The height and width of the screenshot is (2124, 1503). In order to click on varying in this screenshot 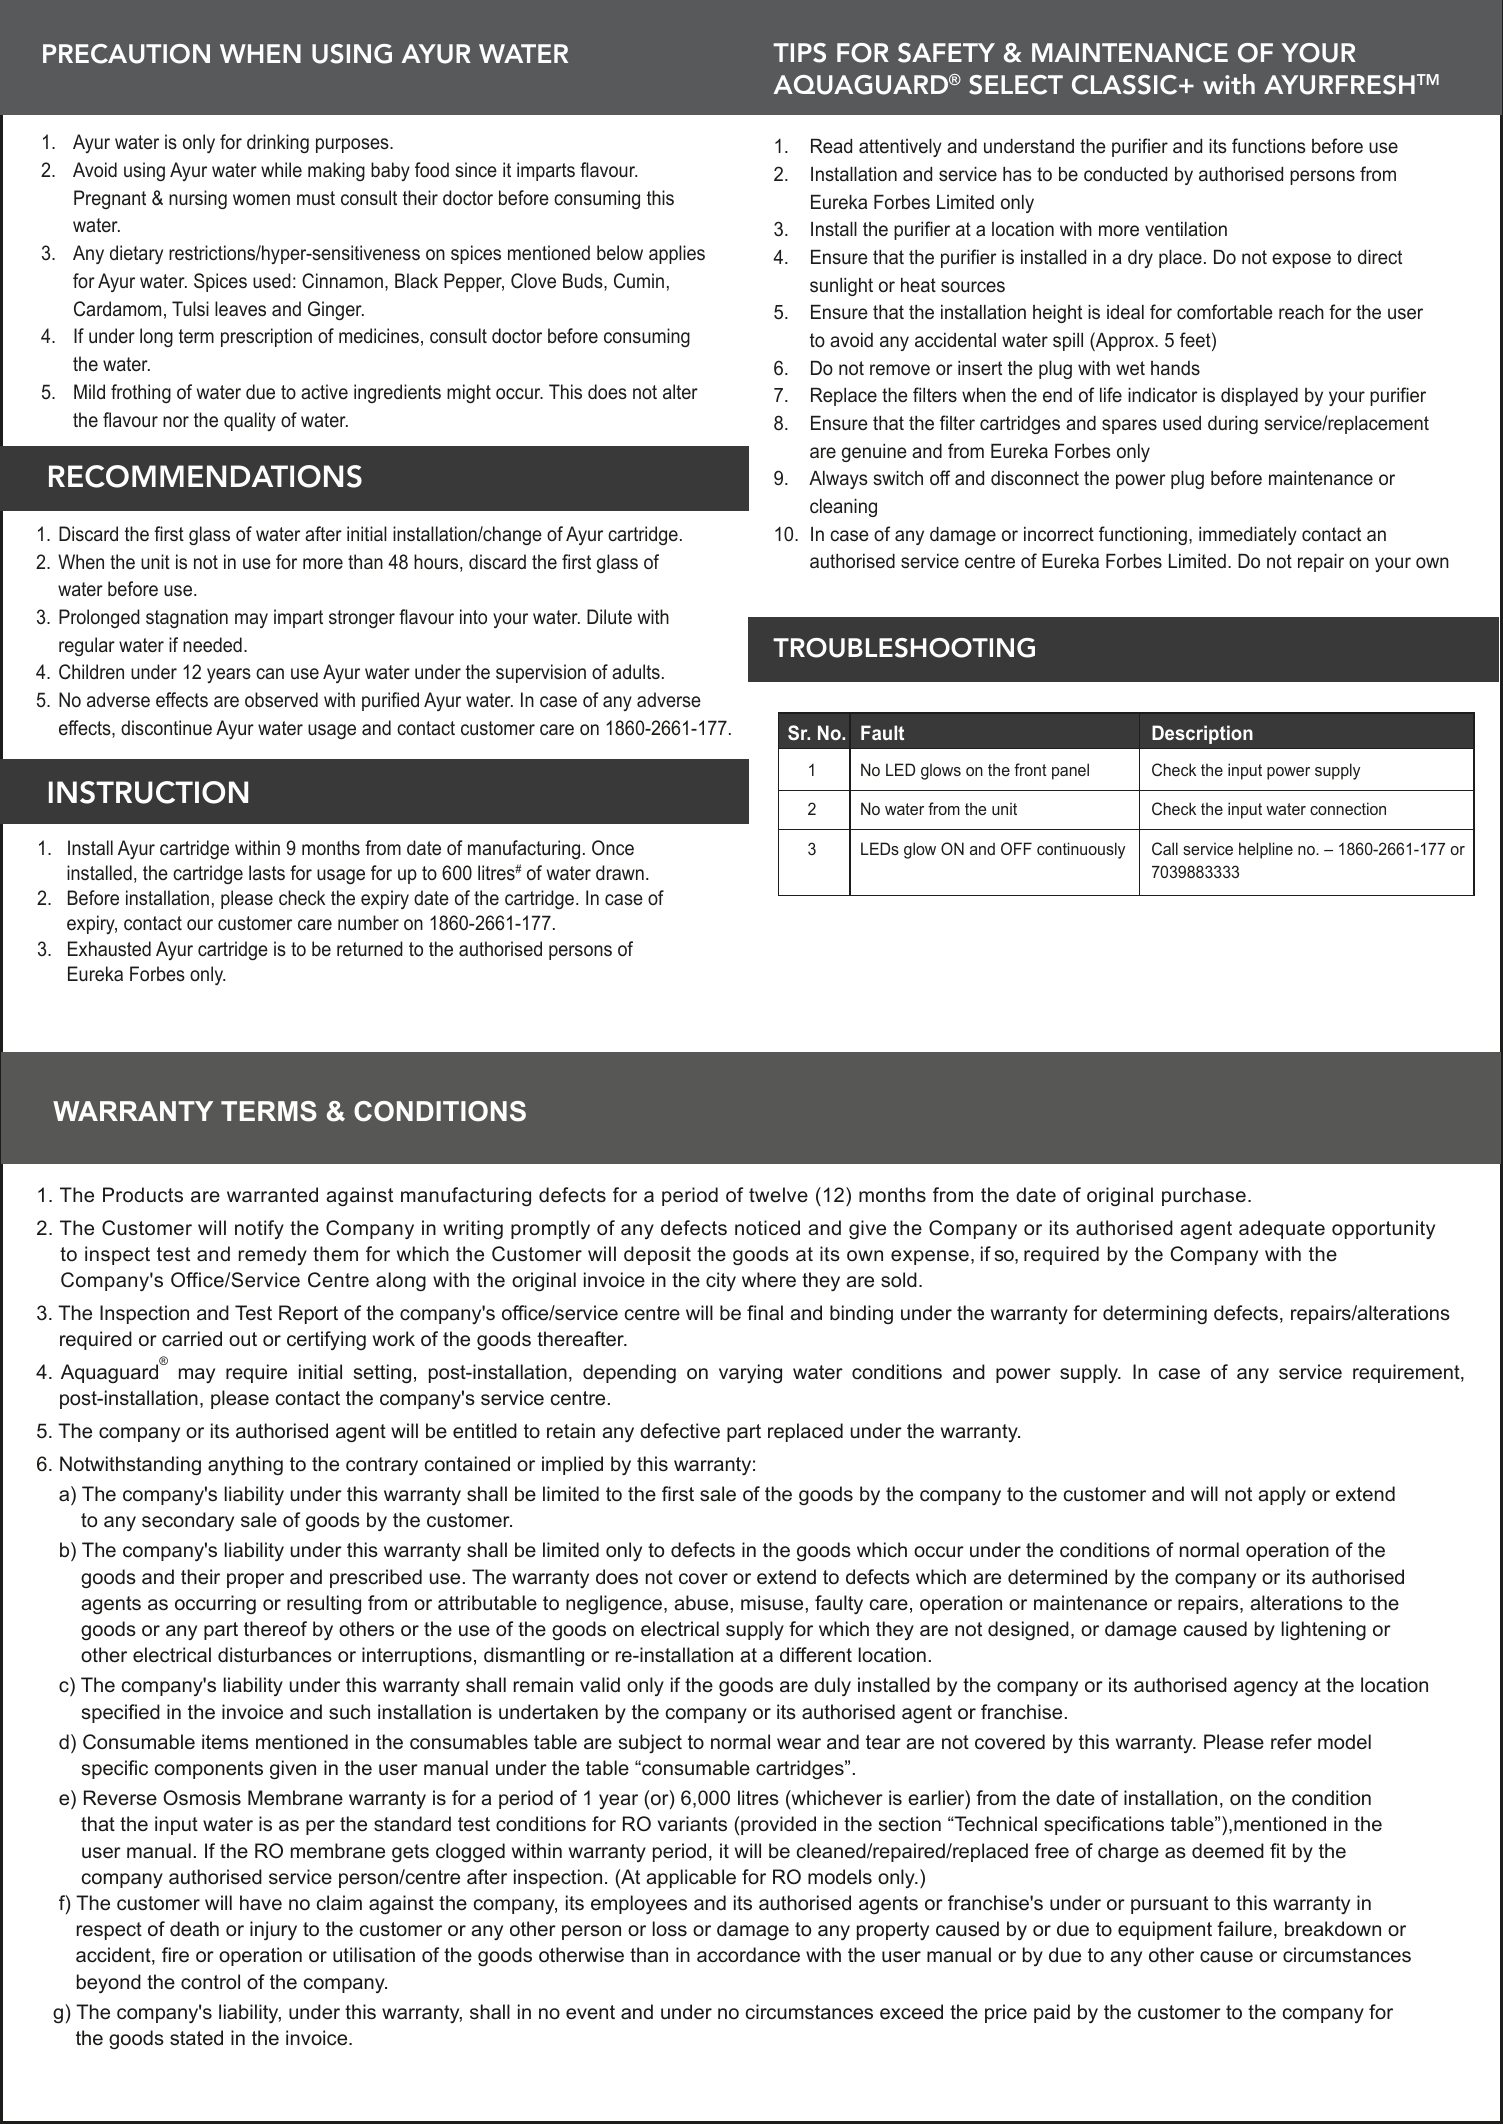, I will do `click(750, 1374)`.
